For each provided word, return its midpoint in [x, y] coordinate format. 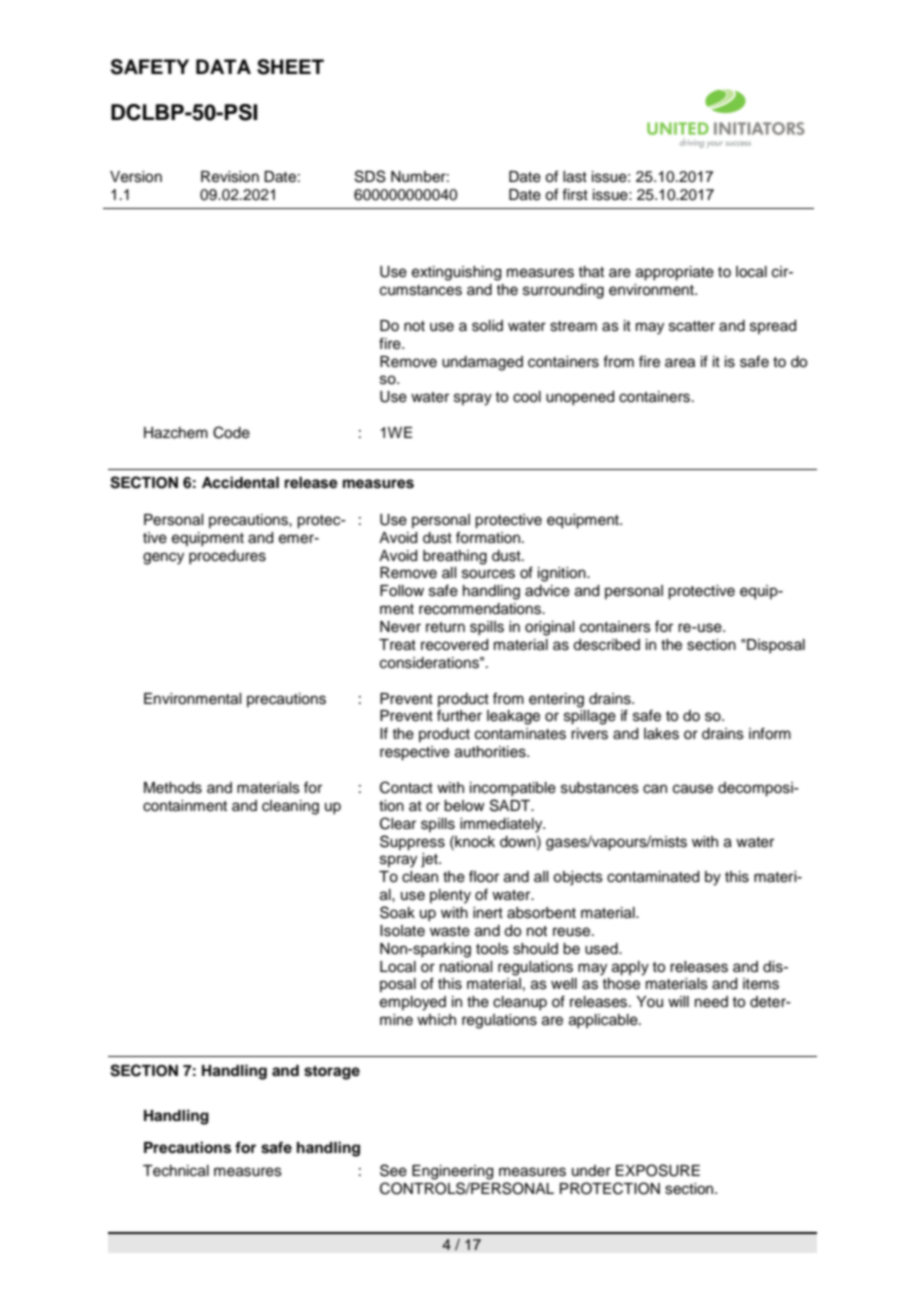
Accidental [240, 482]
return [445, 627]
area [680, 363]
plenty [450, 896]
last [575, 177]
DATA [223, 66]
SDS [370, 176]
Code [231, 432]
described [606, 645]
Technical [176, 1171]
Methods [173, 788]
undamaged [482, 363]
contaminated [653, 877]
